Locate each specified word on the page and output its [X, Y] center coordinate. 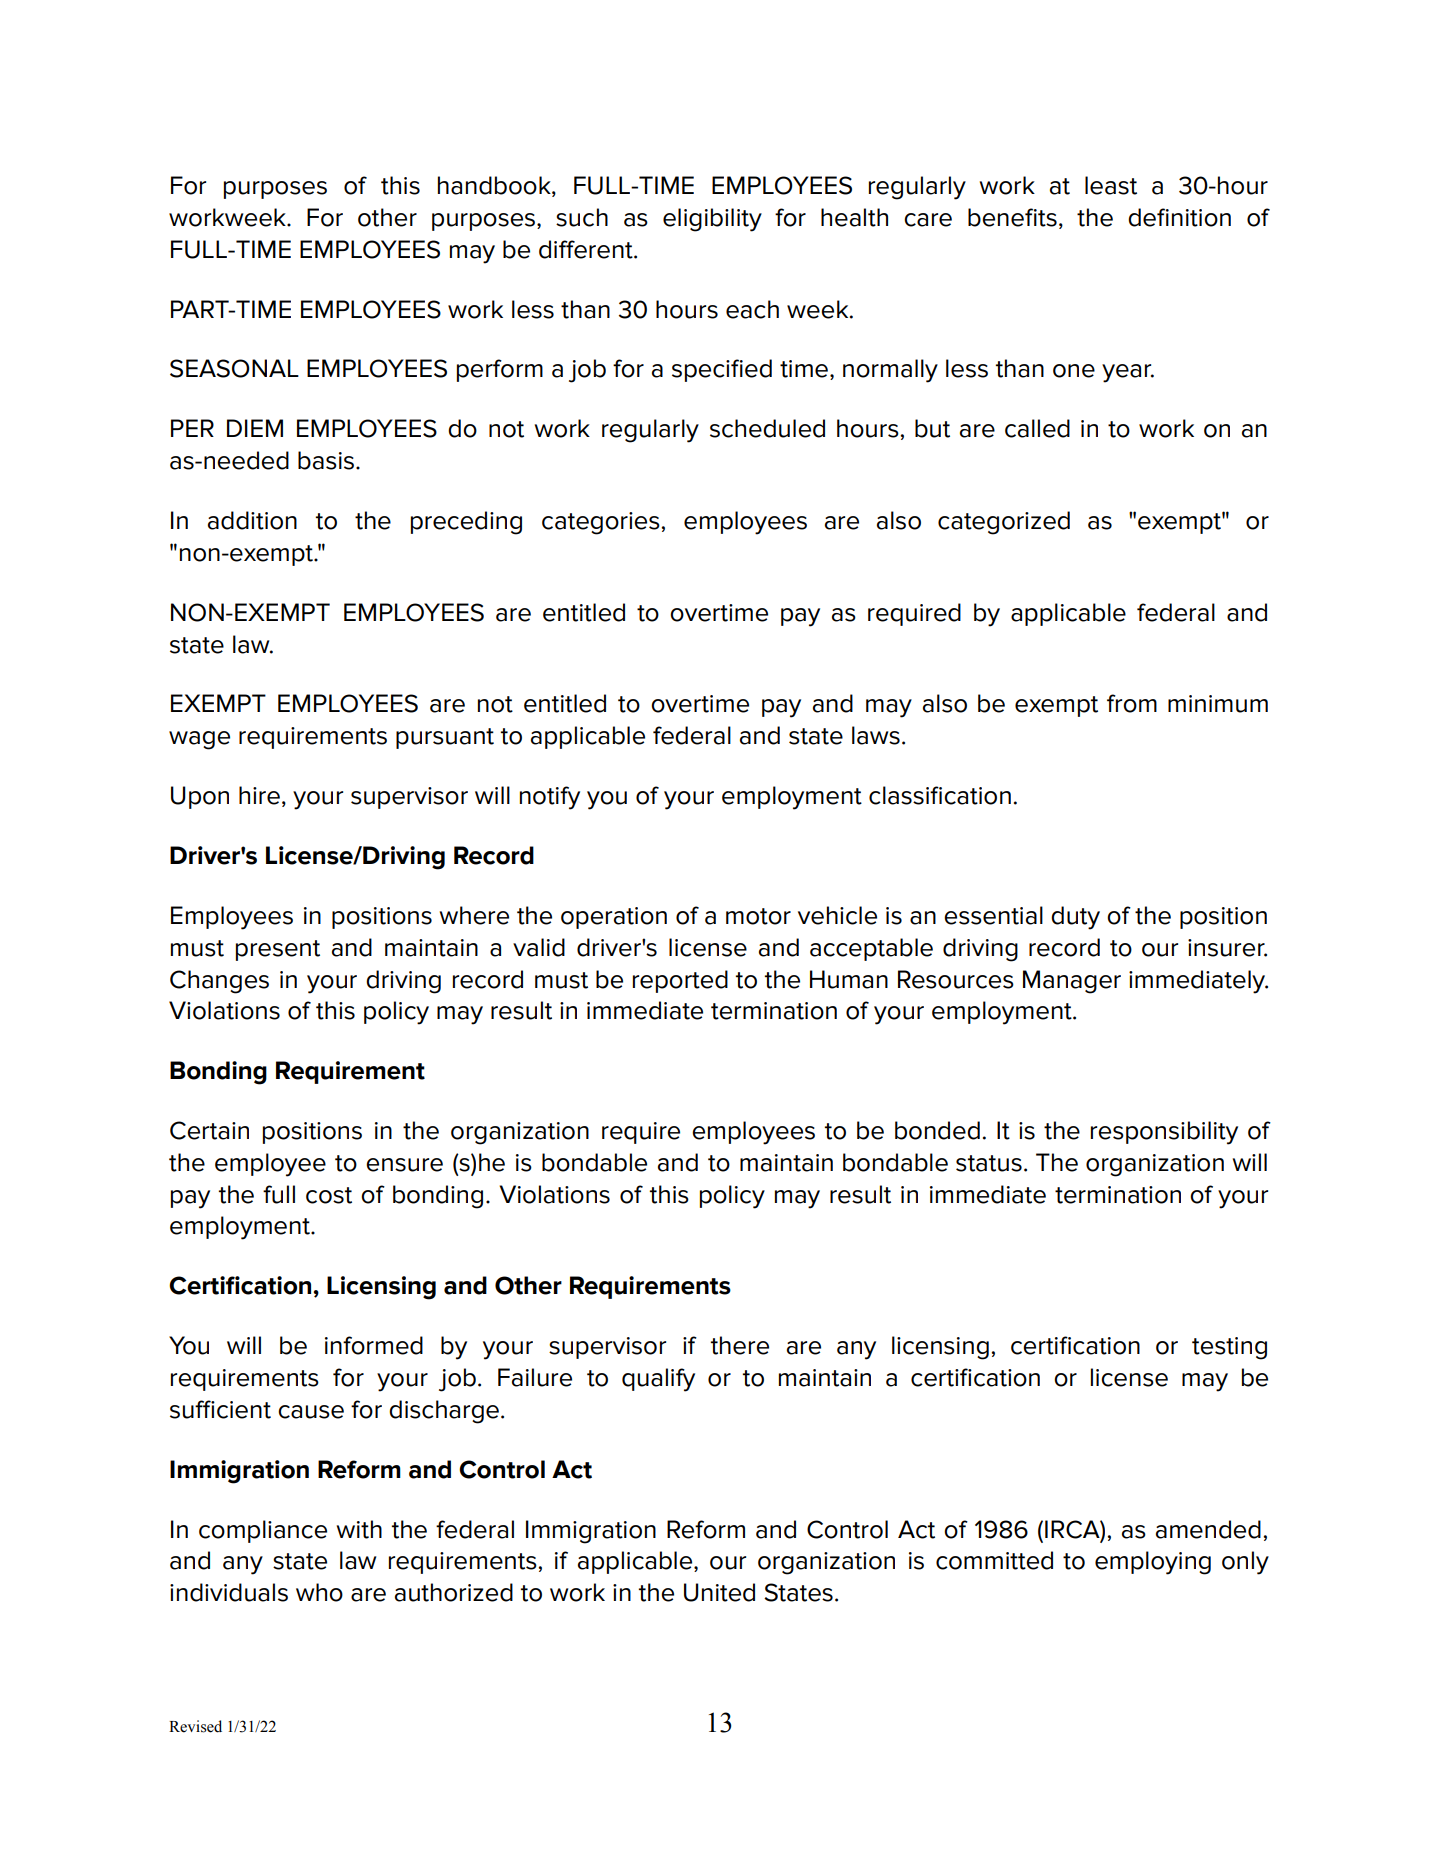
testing [1229, 1348]
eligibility [712, 220]
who [319, 1592]
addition [252, 520]
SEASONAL [234, 368]
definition [1179, 217]
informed [374, 1345]
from [1132, 703]
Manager [1072, 982]
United [719, 1592]
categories [602, 523]
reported [680, 981]
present [278, 950]
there [740, 1345]
